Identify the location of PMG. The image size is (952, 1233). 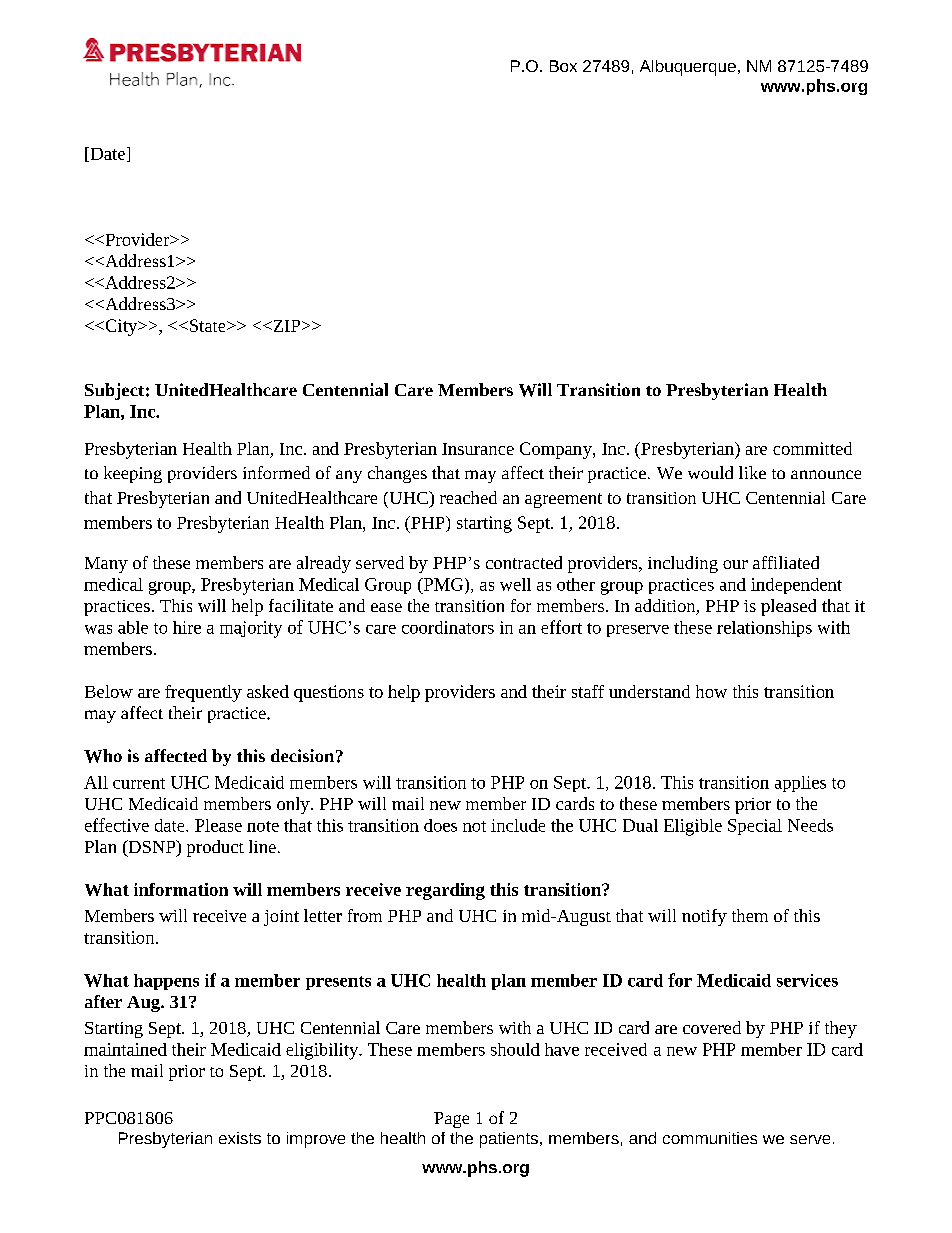
(443, 584).
